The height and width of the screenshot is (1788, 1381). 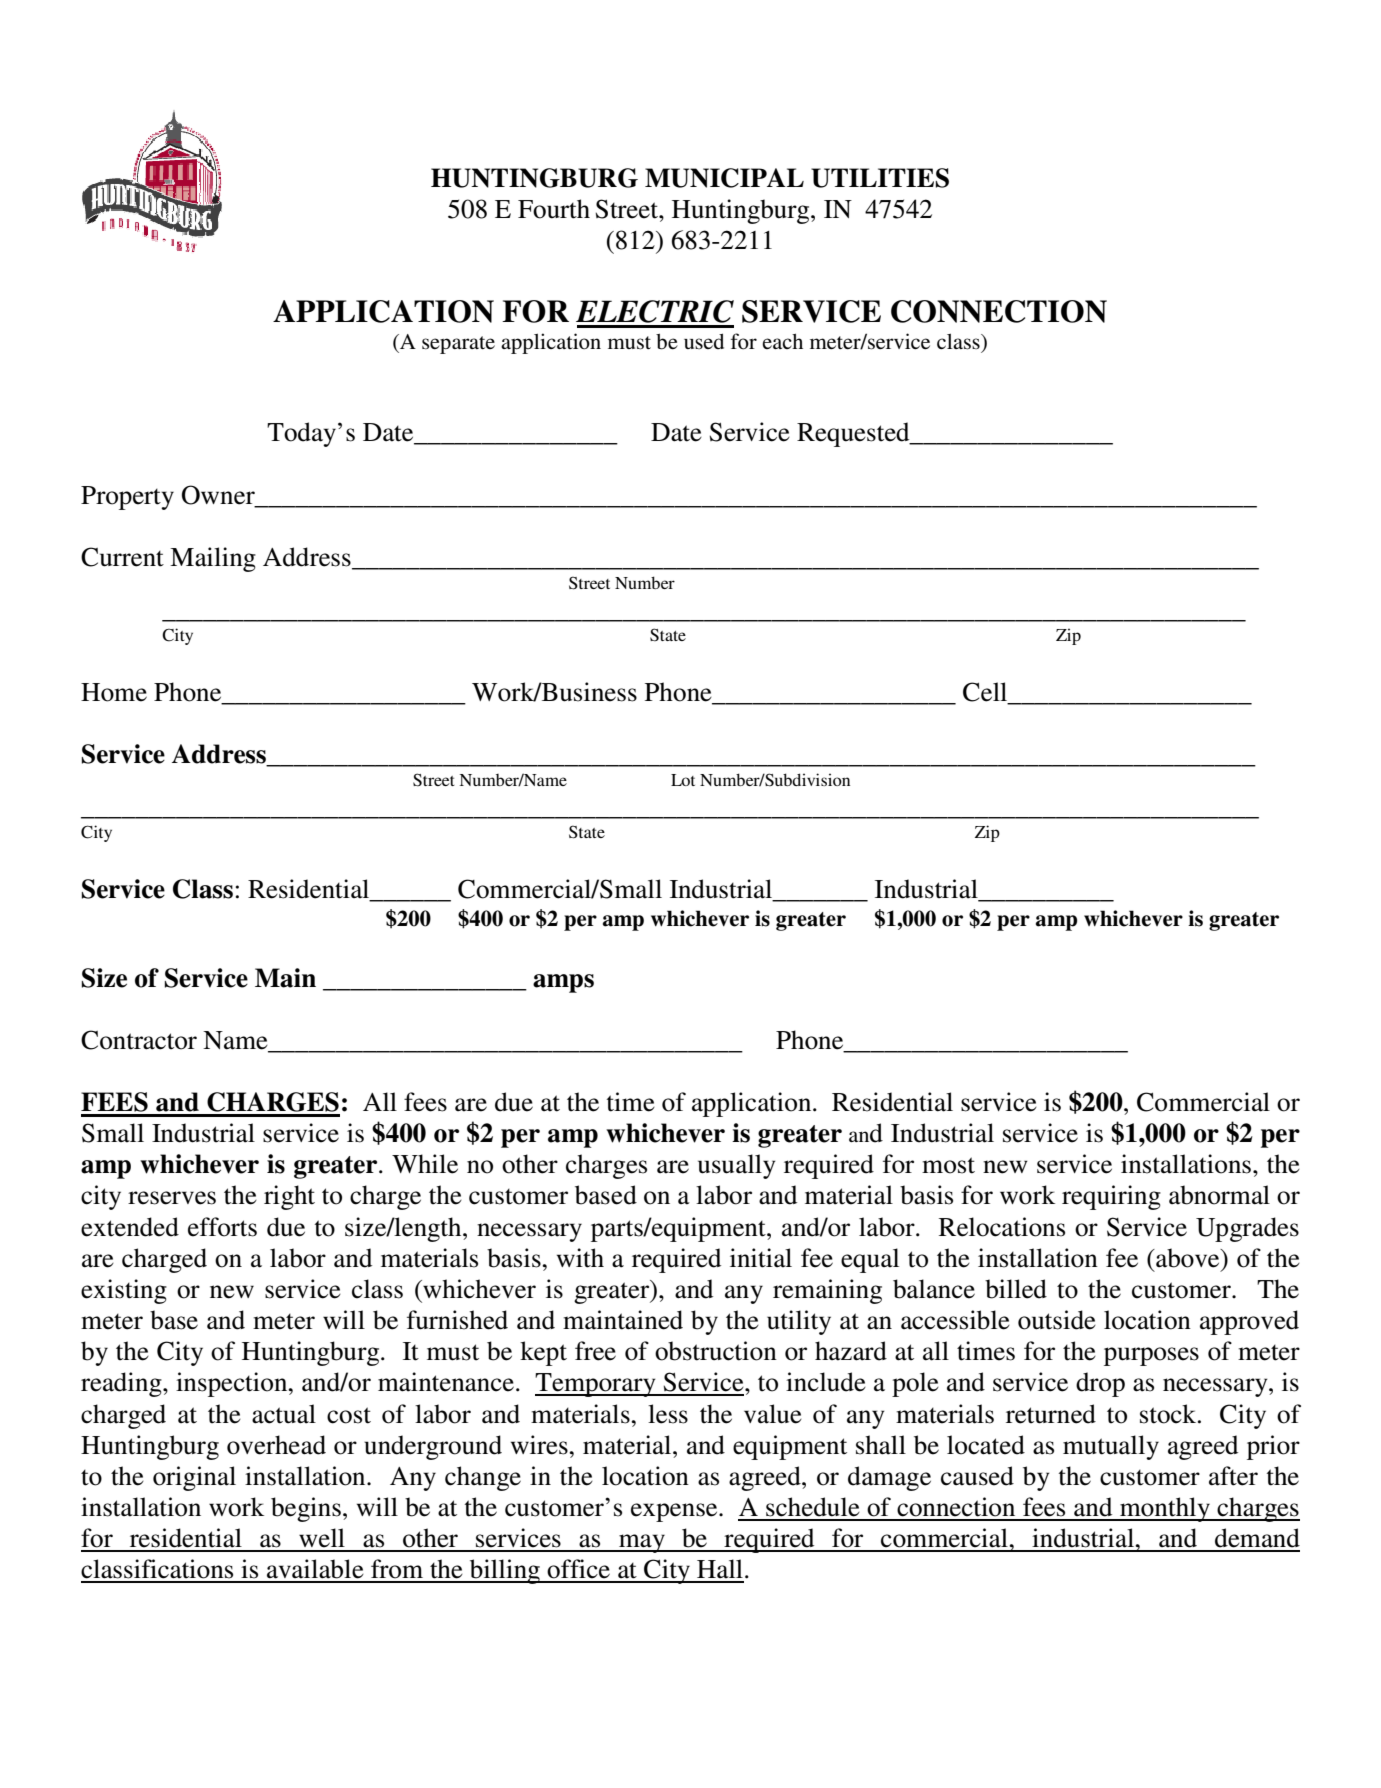 What do you see at coordinates (458, 345) in the screenshot?
I see `separate` at bounding box center [458, 345].
